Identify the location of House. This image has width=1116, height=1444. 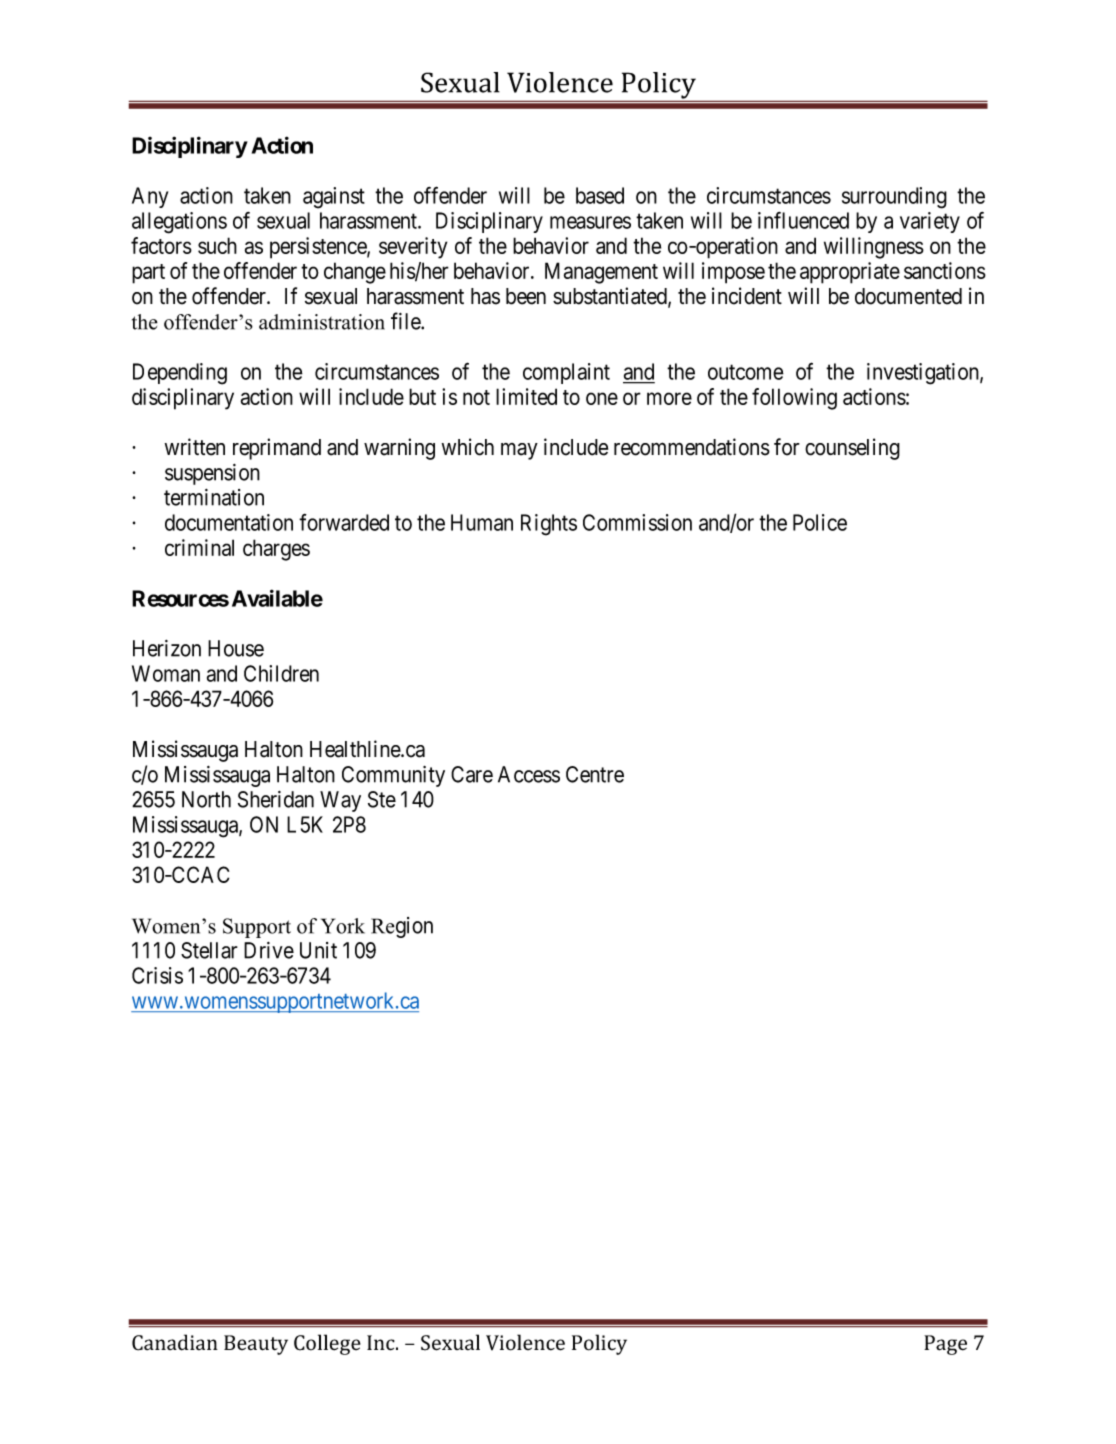
(236, 648).
